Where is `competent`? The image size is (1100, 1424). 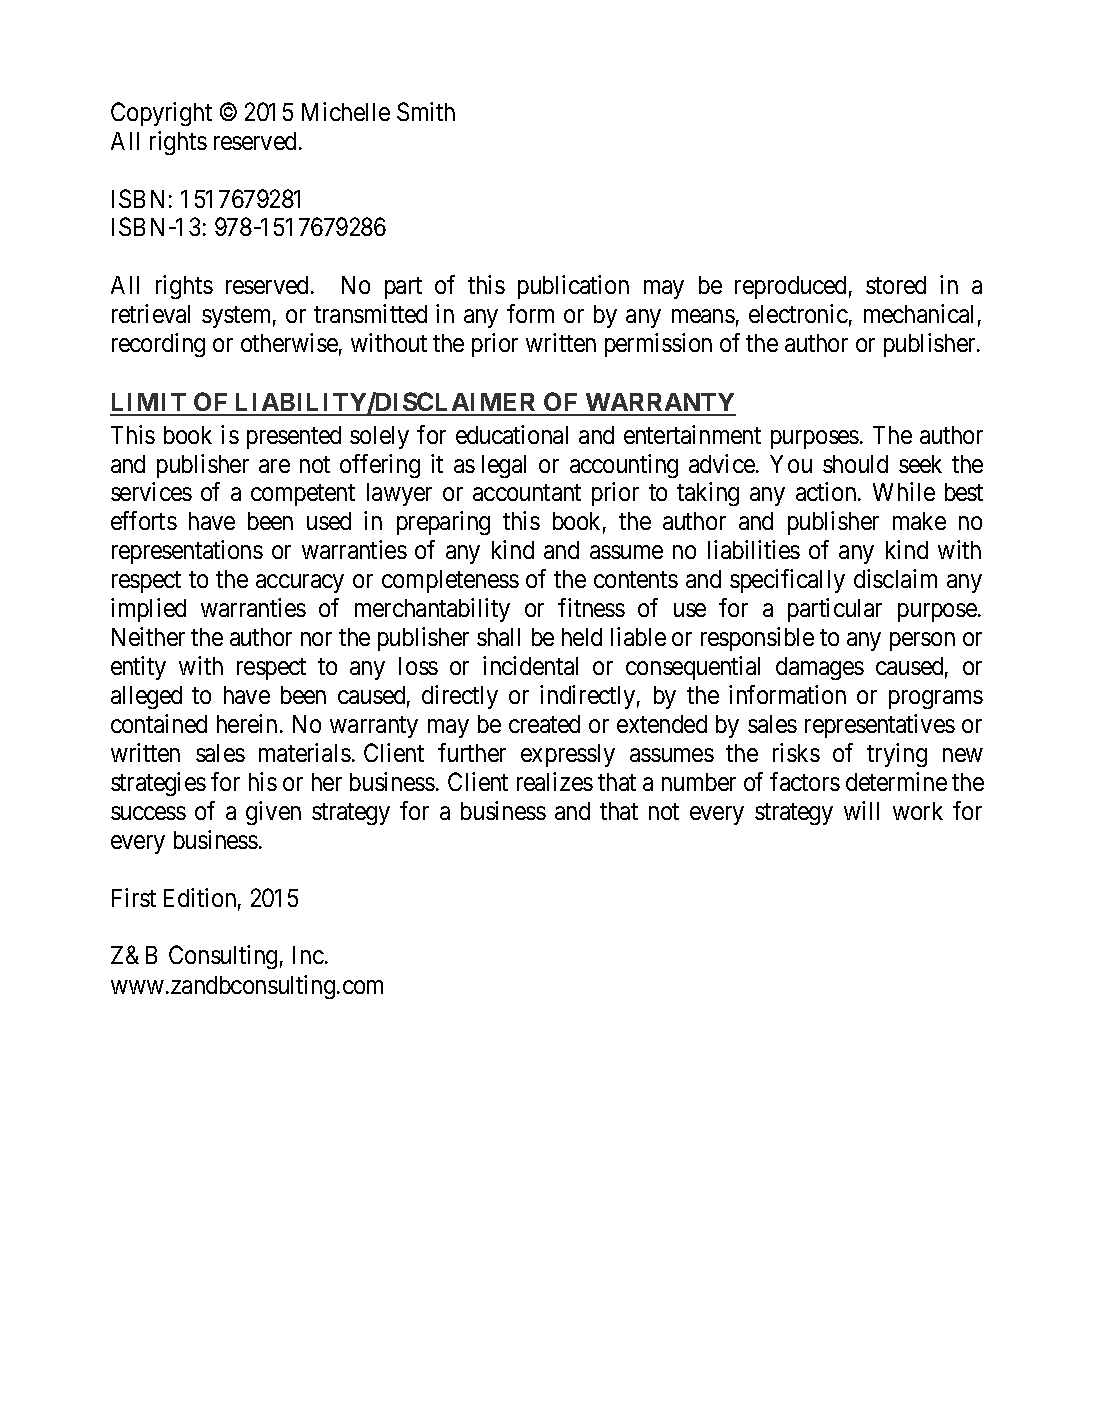
competent is located at coordinates (303, 495).
